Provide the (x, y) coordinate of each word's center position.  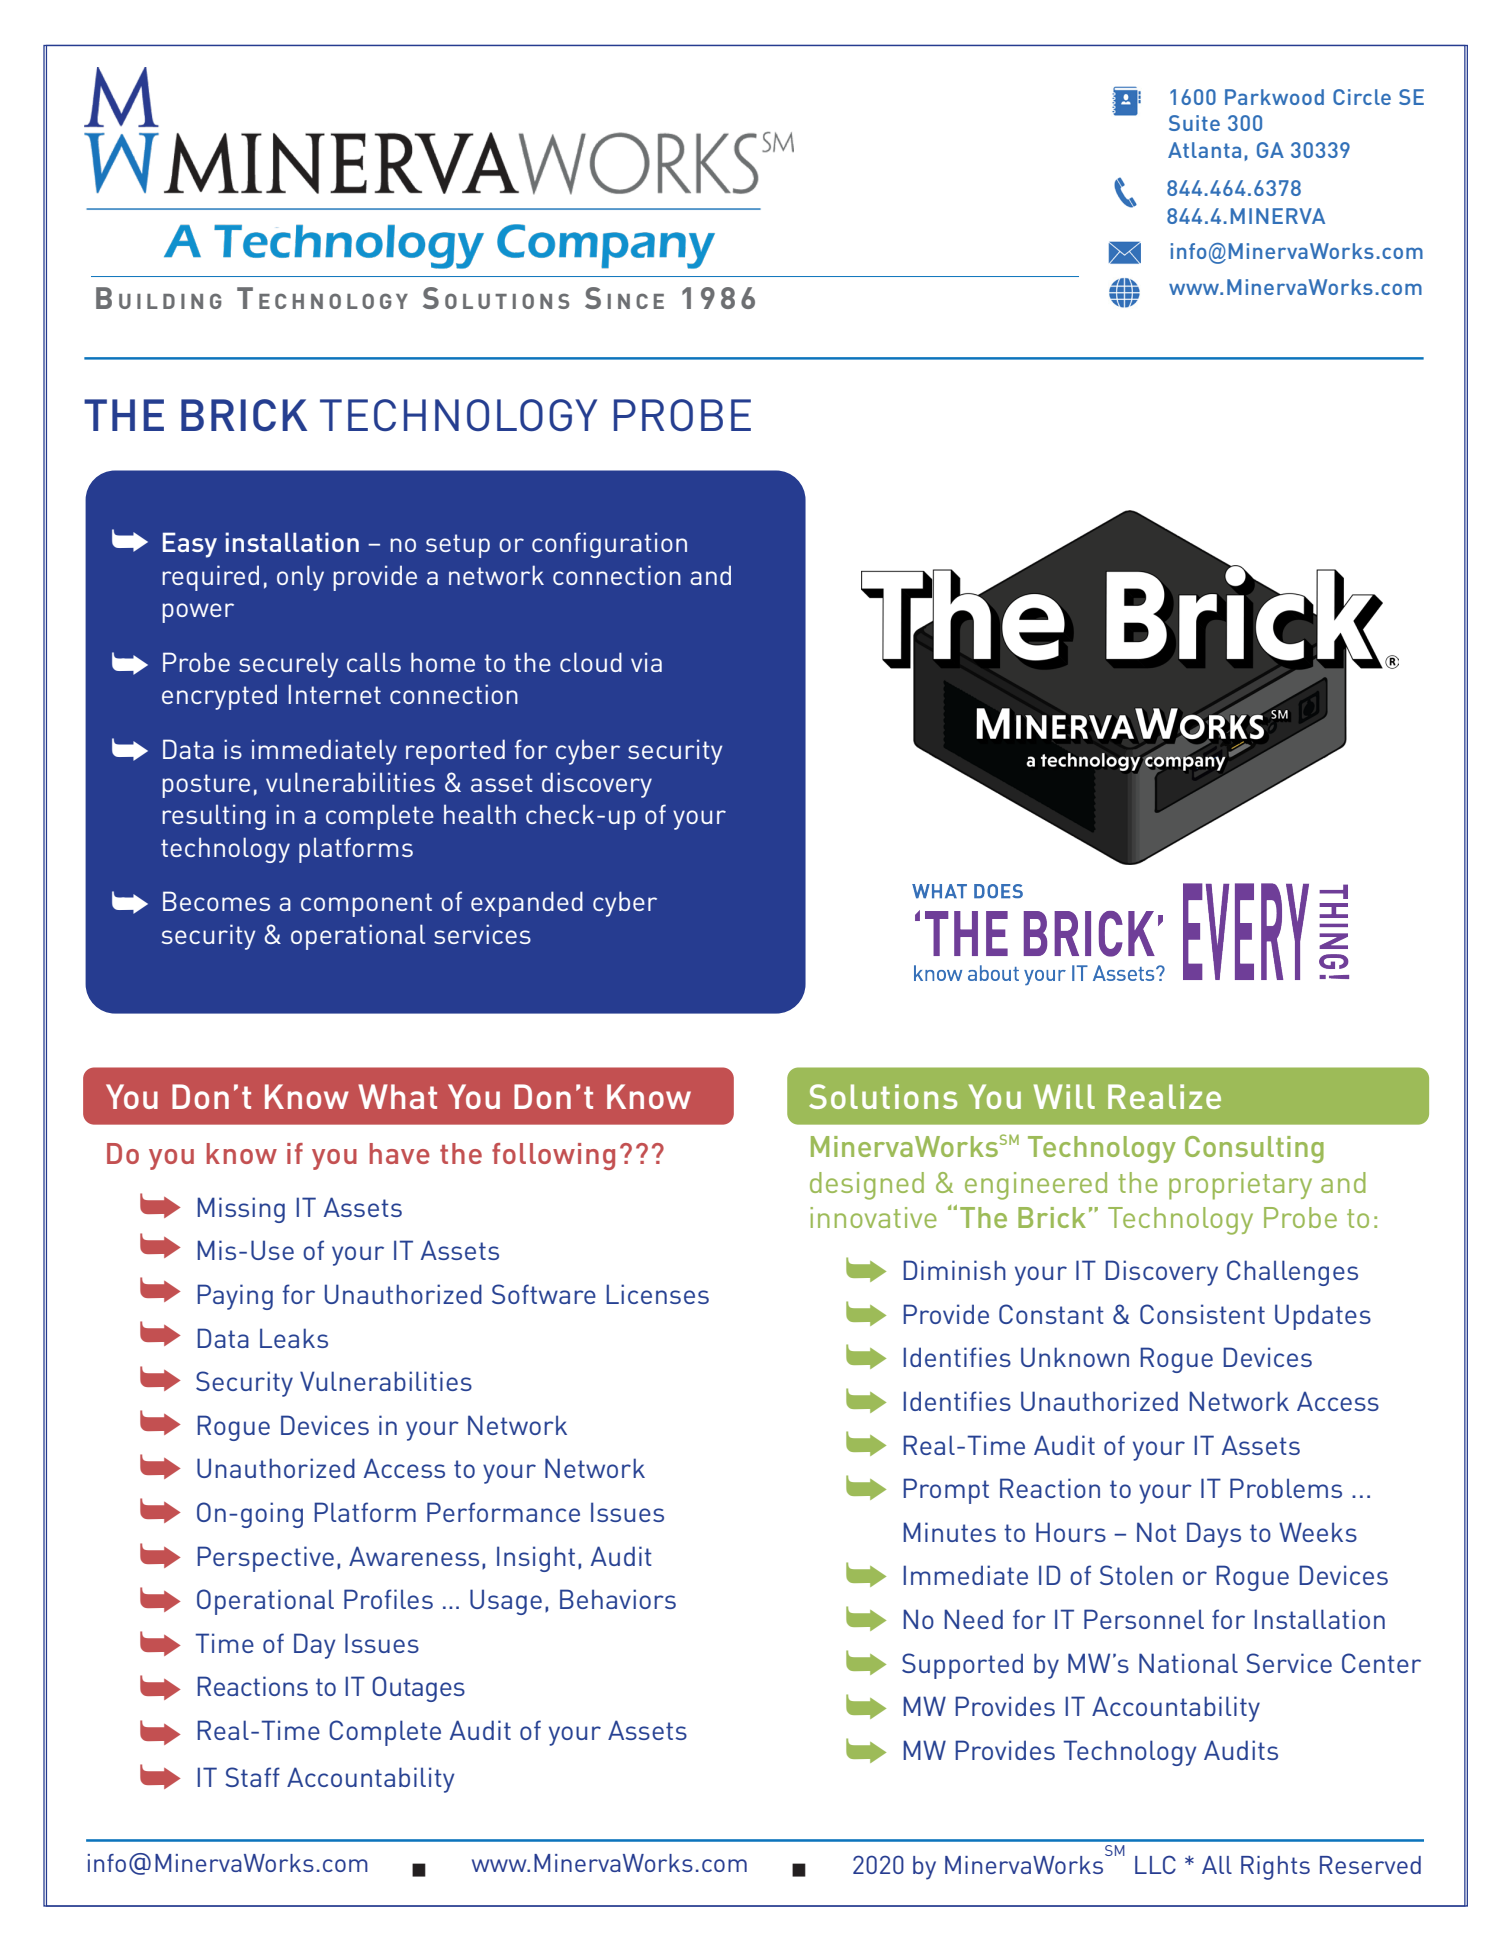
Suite (1194, 123)
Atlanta (1204, 150)
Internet (334, 694)
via (646, 662)
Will (1064, 1096)
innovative (873, 1217)
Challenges (1292, 1273)
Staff (252, 1777)
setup (458, 546)
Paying (235, 1297)
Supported (962, 1666)
